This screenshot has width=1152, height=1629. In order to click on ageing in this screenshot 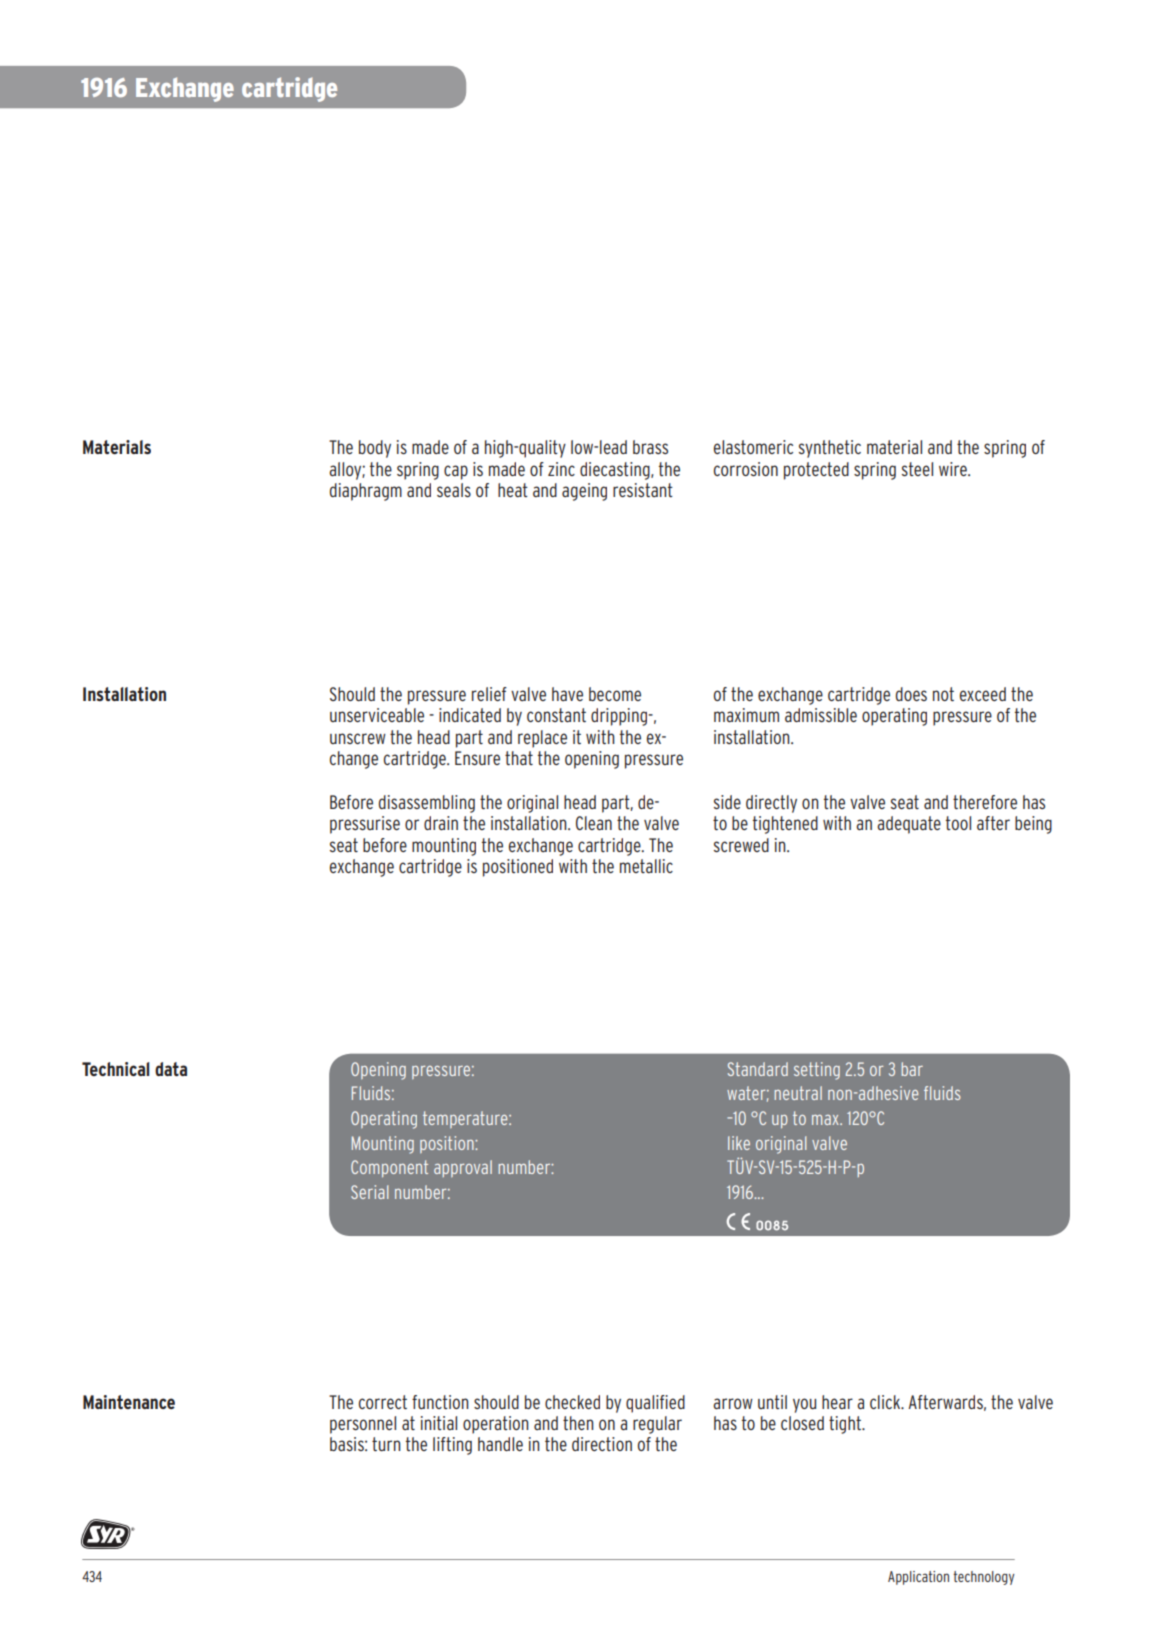, I will do `click(584, 492)`.
